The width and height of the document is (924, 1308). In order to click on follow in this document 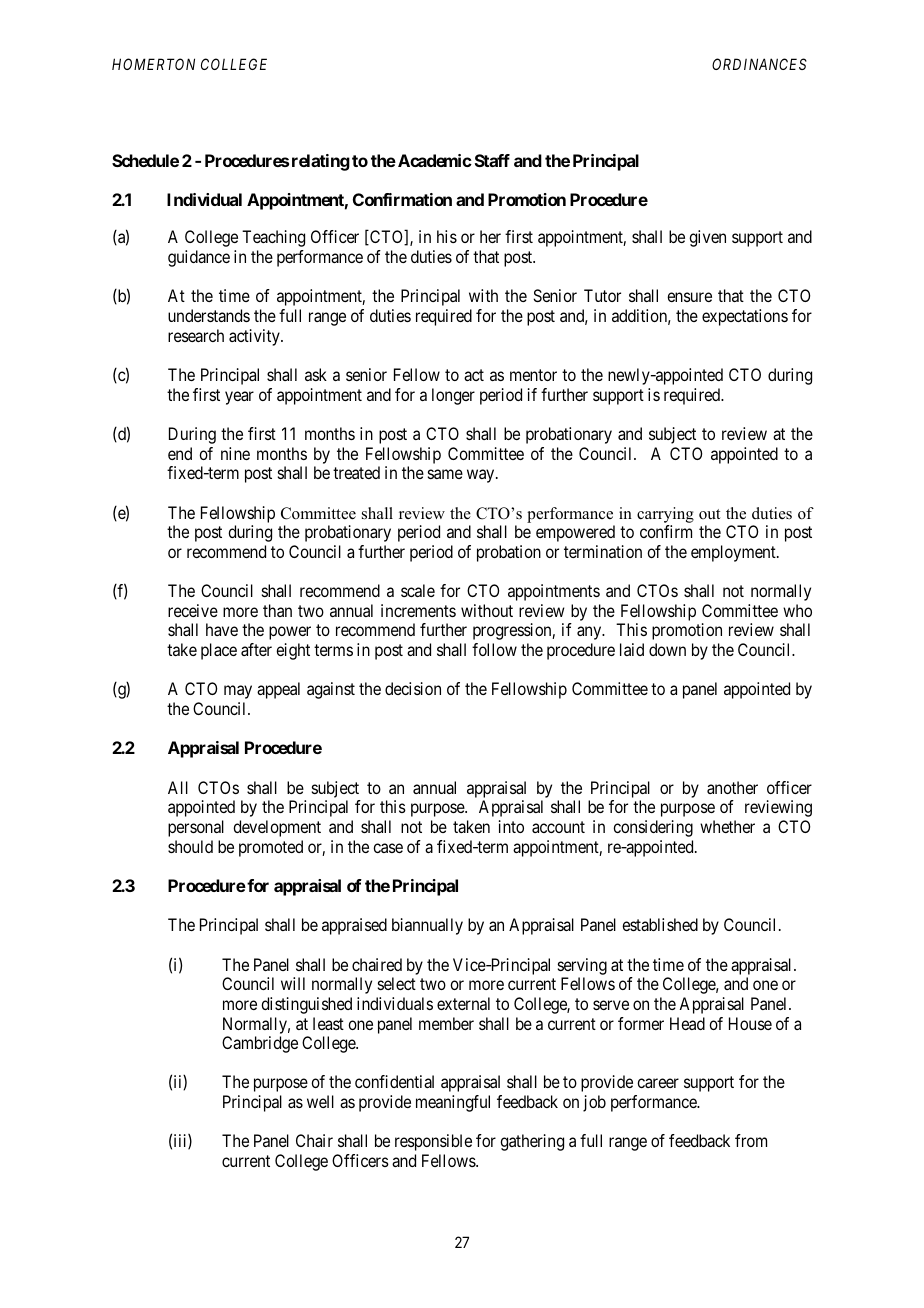, I will do `click(494, 649)`.
